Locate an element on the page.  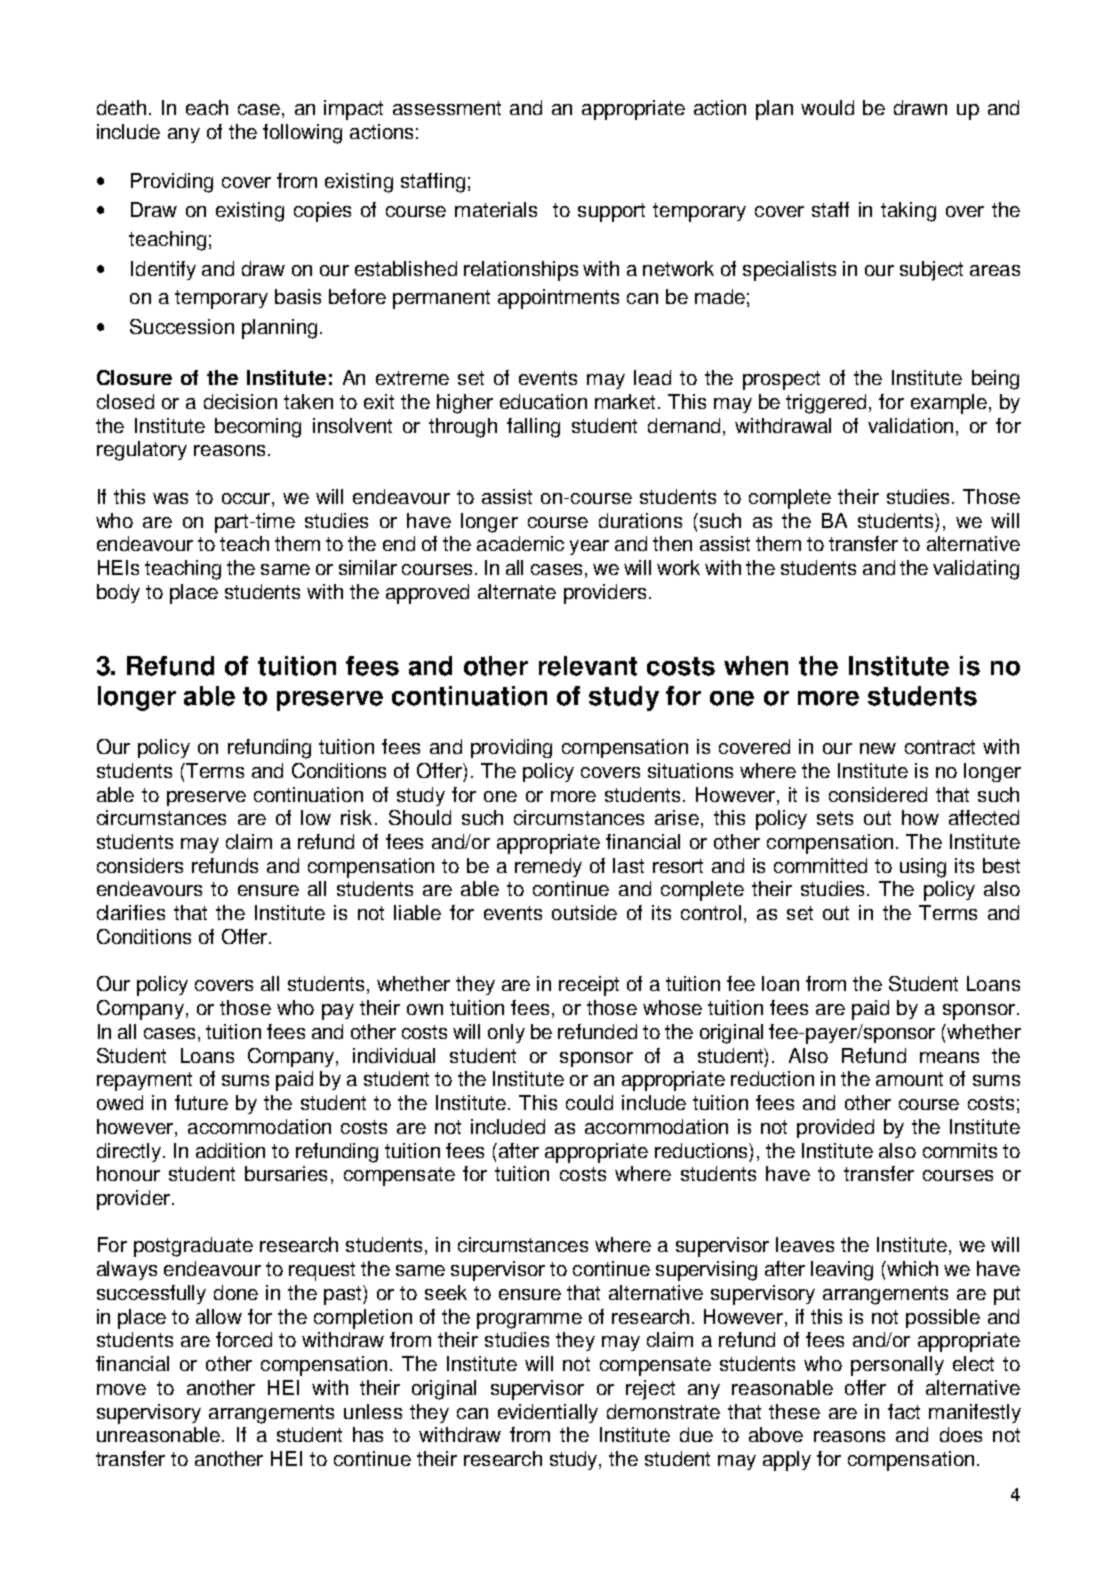
considered is located at coordinates (878, 794).
